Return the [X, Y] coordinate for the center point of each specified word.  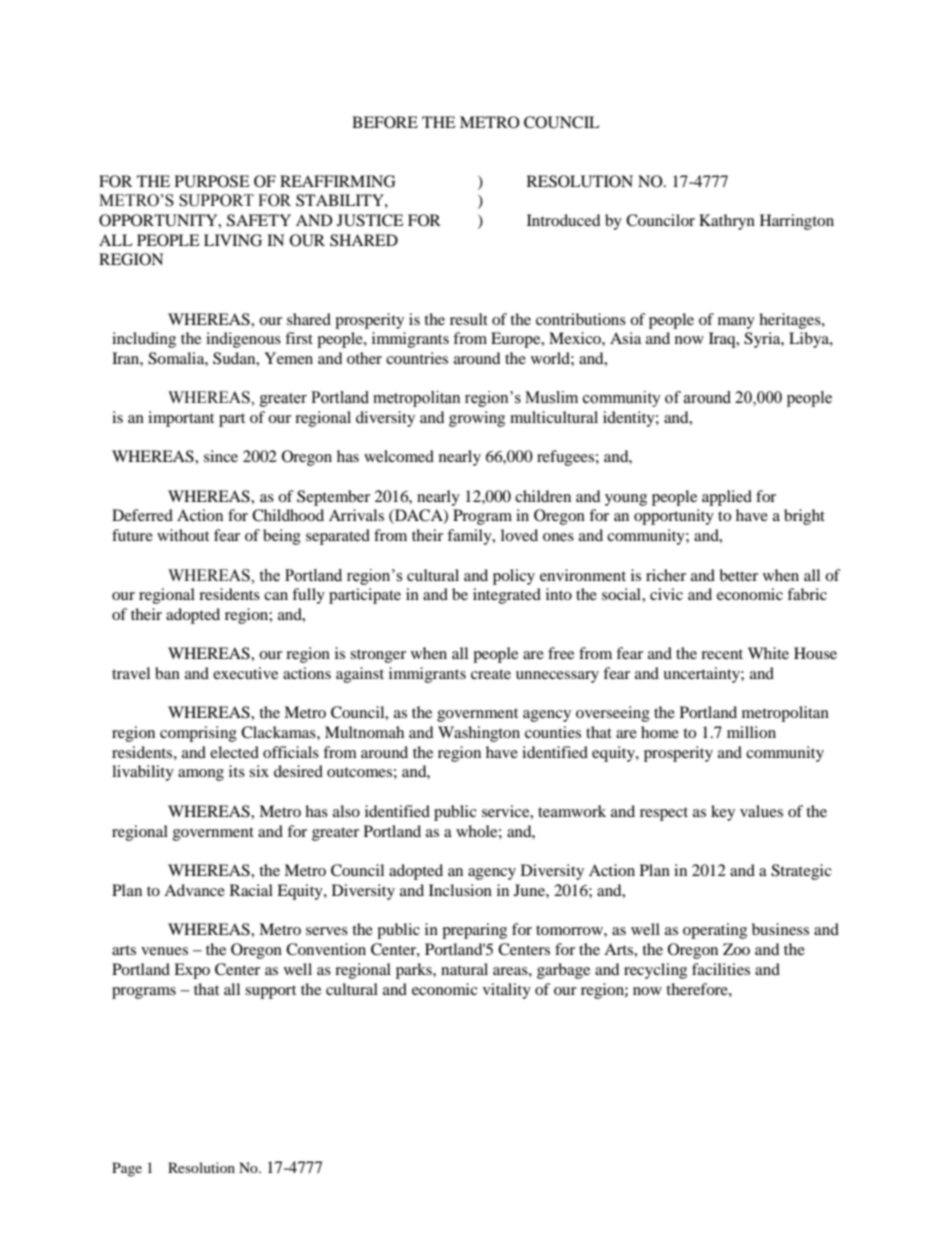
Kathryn [727, 222]
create [491, 674]
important [181, 419]
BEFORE [385, 122]
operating [715, 931]
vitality [507, 991]
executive [245, 673]
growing [477, 419]
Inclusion [460, 890]
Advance [194, 890]
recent [722, 654]
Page [127, 1169]
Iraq [723, 340]
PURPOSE [212, 181]
